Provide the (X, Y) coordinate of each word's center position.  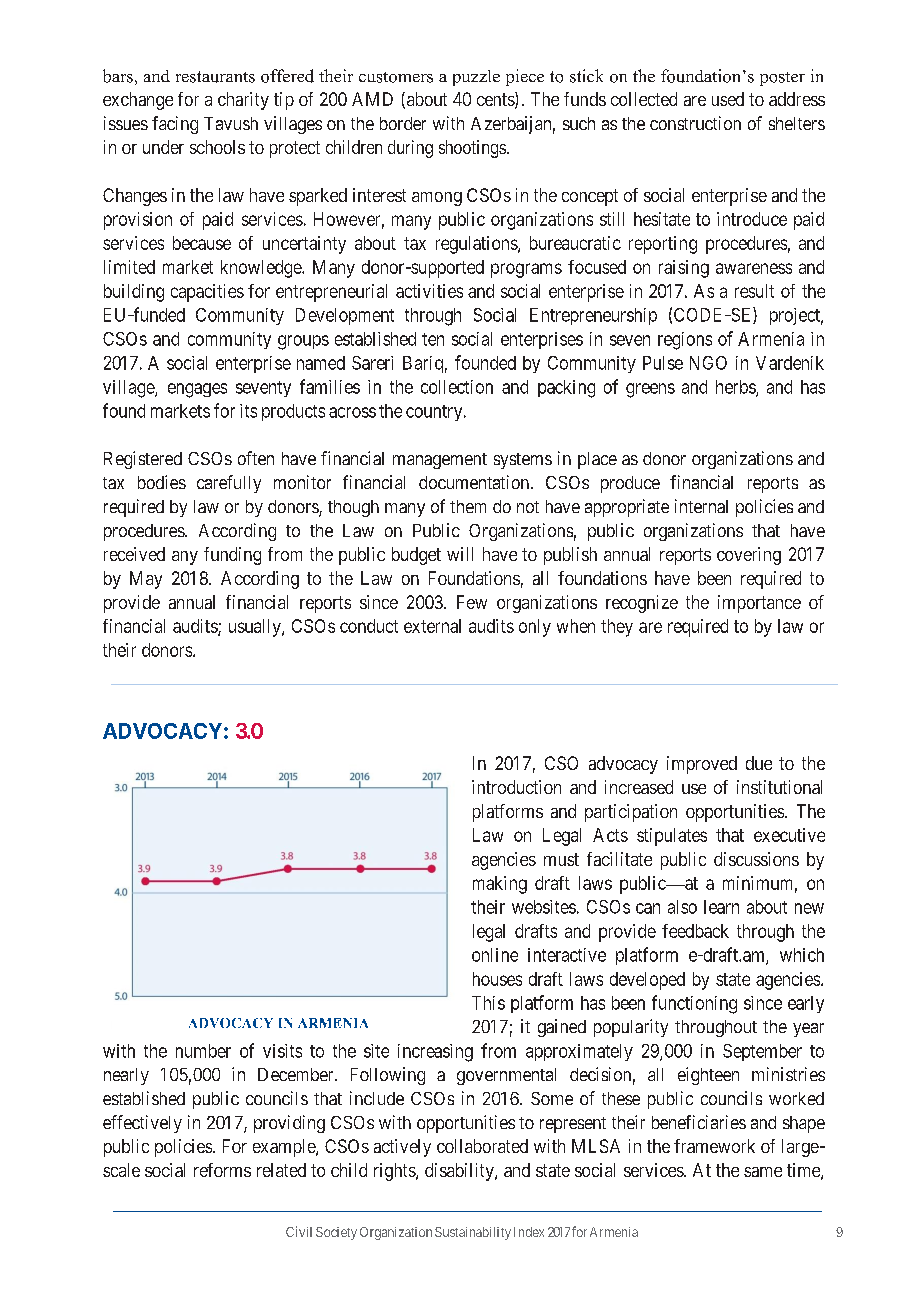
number (203, 1051)
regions (685, 341)
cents (496, 101)
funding (232, 556)
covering (749, 556)
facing (175, 125)
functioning (694, 1004)
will (460, 554)
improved (702, 765)
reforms (222, 1170)
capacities (207, 293)
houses (497, 979)
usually (256, 628)
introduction (516, 787)
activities (429, 291)
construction (695, 123)
